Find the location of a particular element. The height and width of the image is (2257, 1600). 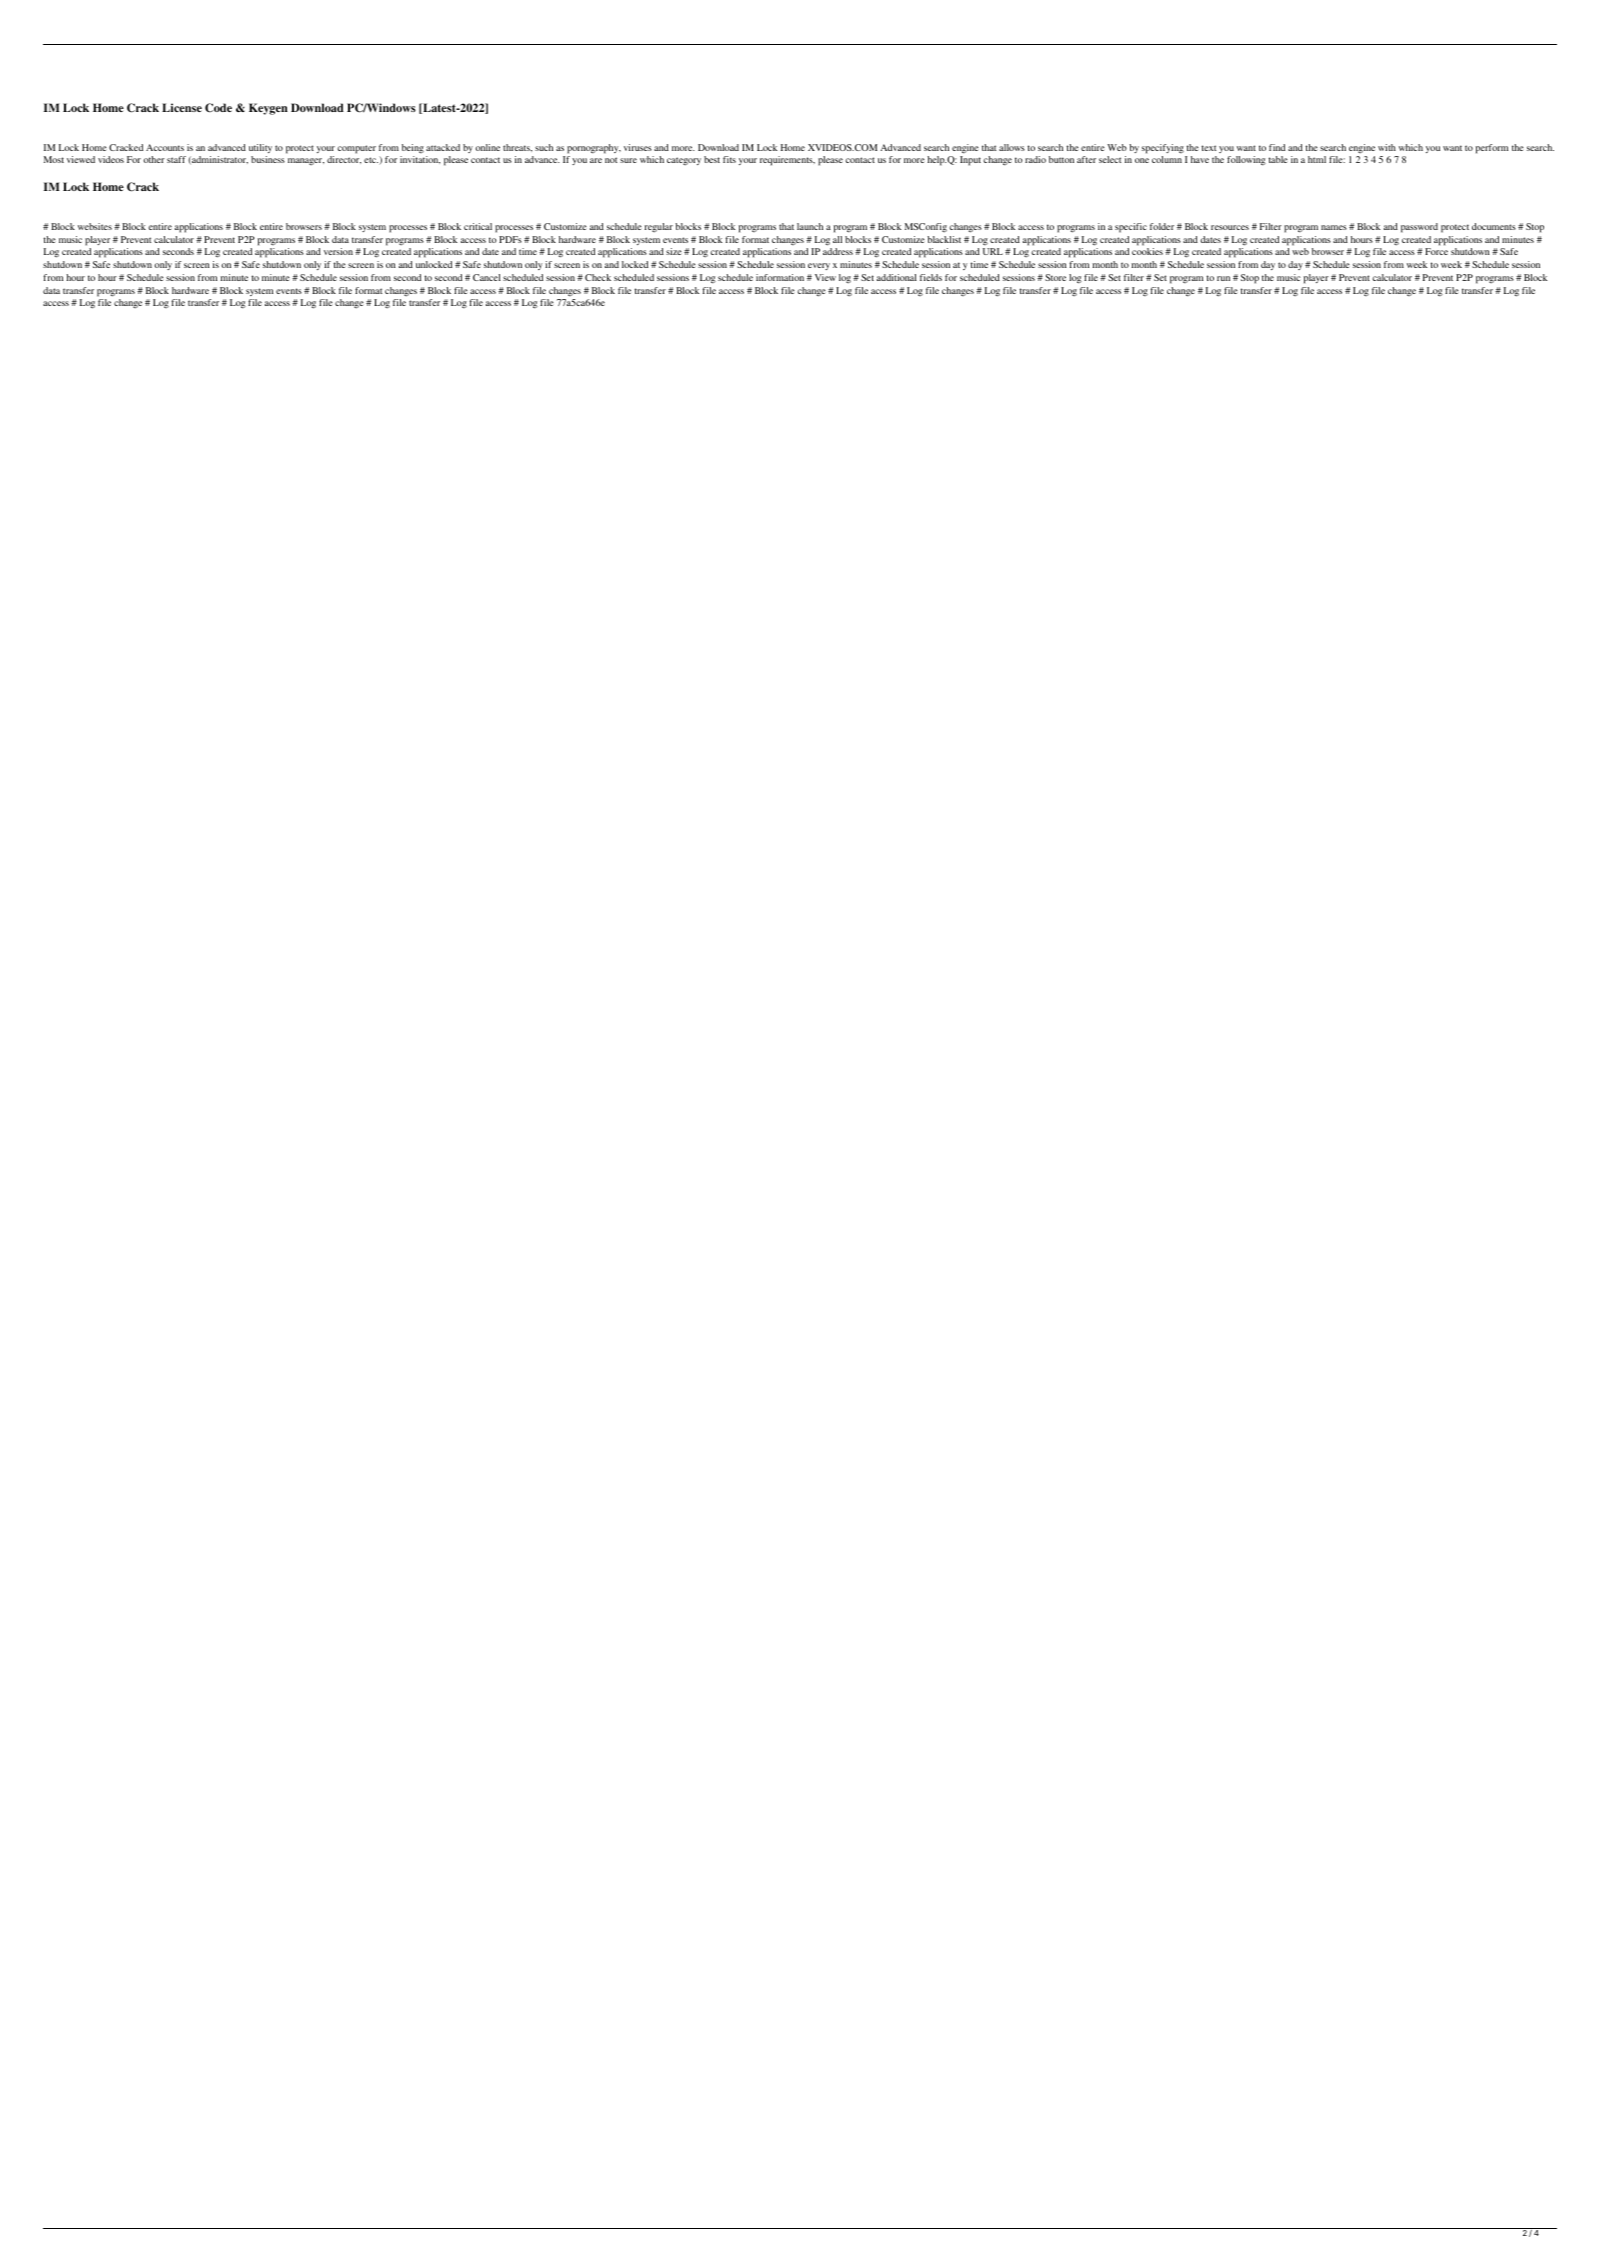

Cancel is located at coordinates (487, 277).
